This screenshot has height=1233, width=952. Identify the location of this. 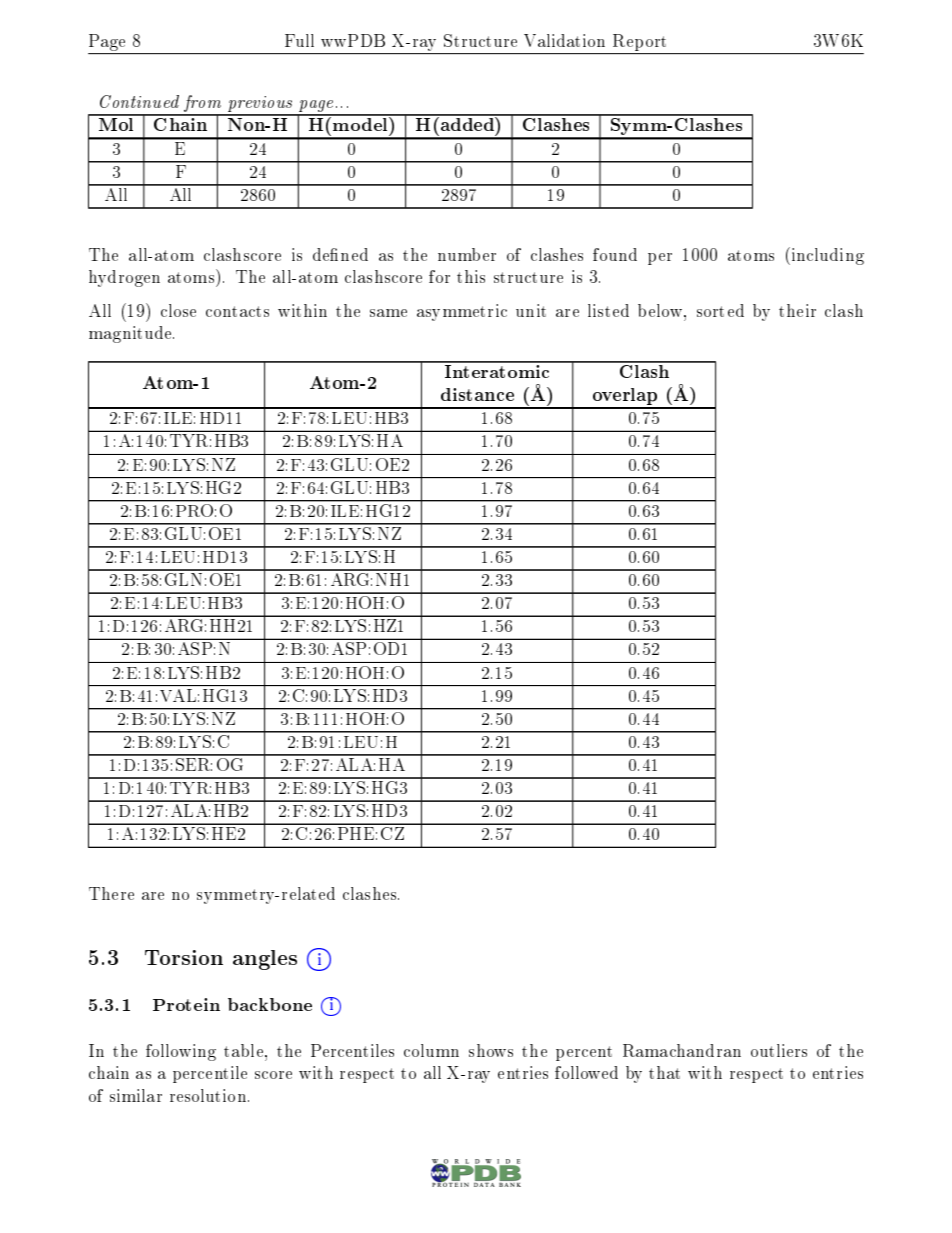
(471, 276).
